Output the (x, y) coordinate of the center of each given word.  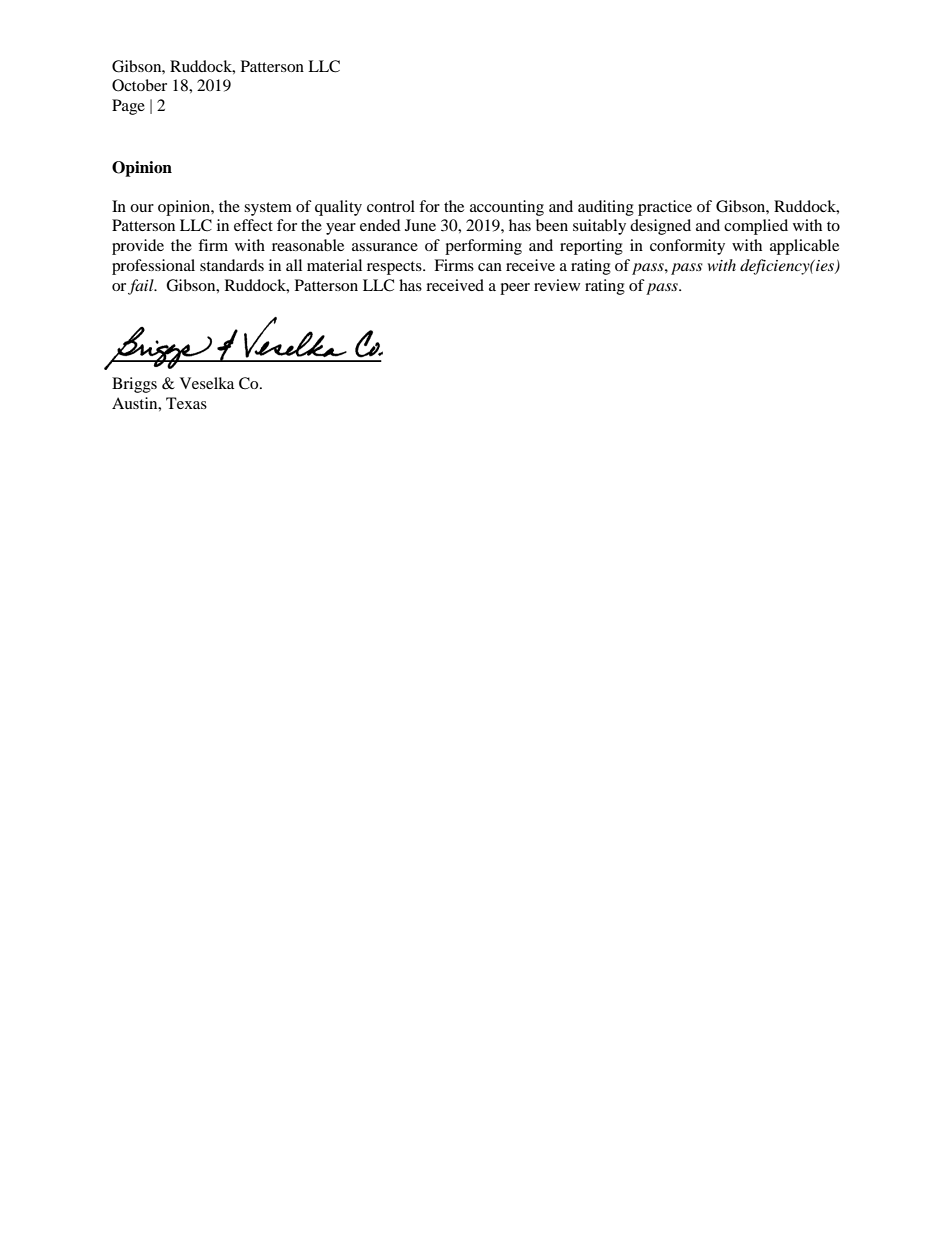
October (139, 85)
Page (128, 107)
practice (665, 208)
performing (483, 247)
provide (138, 247)
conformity (687, 247)
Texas (186, 403)
